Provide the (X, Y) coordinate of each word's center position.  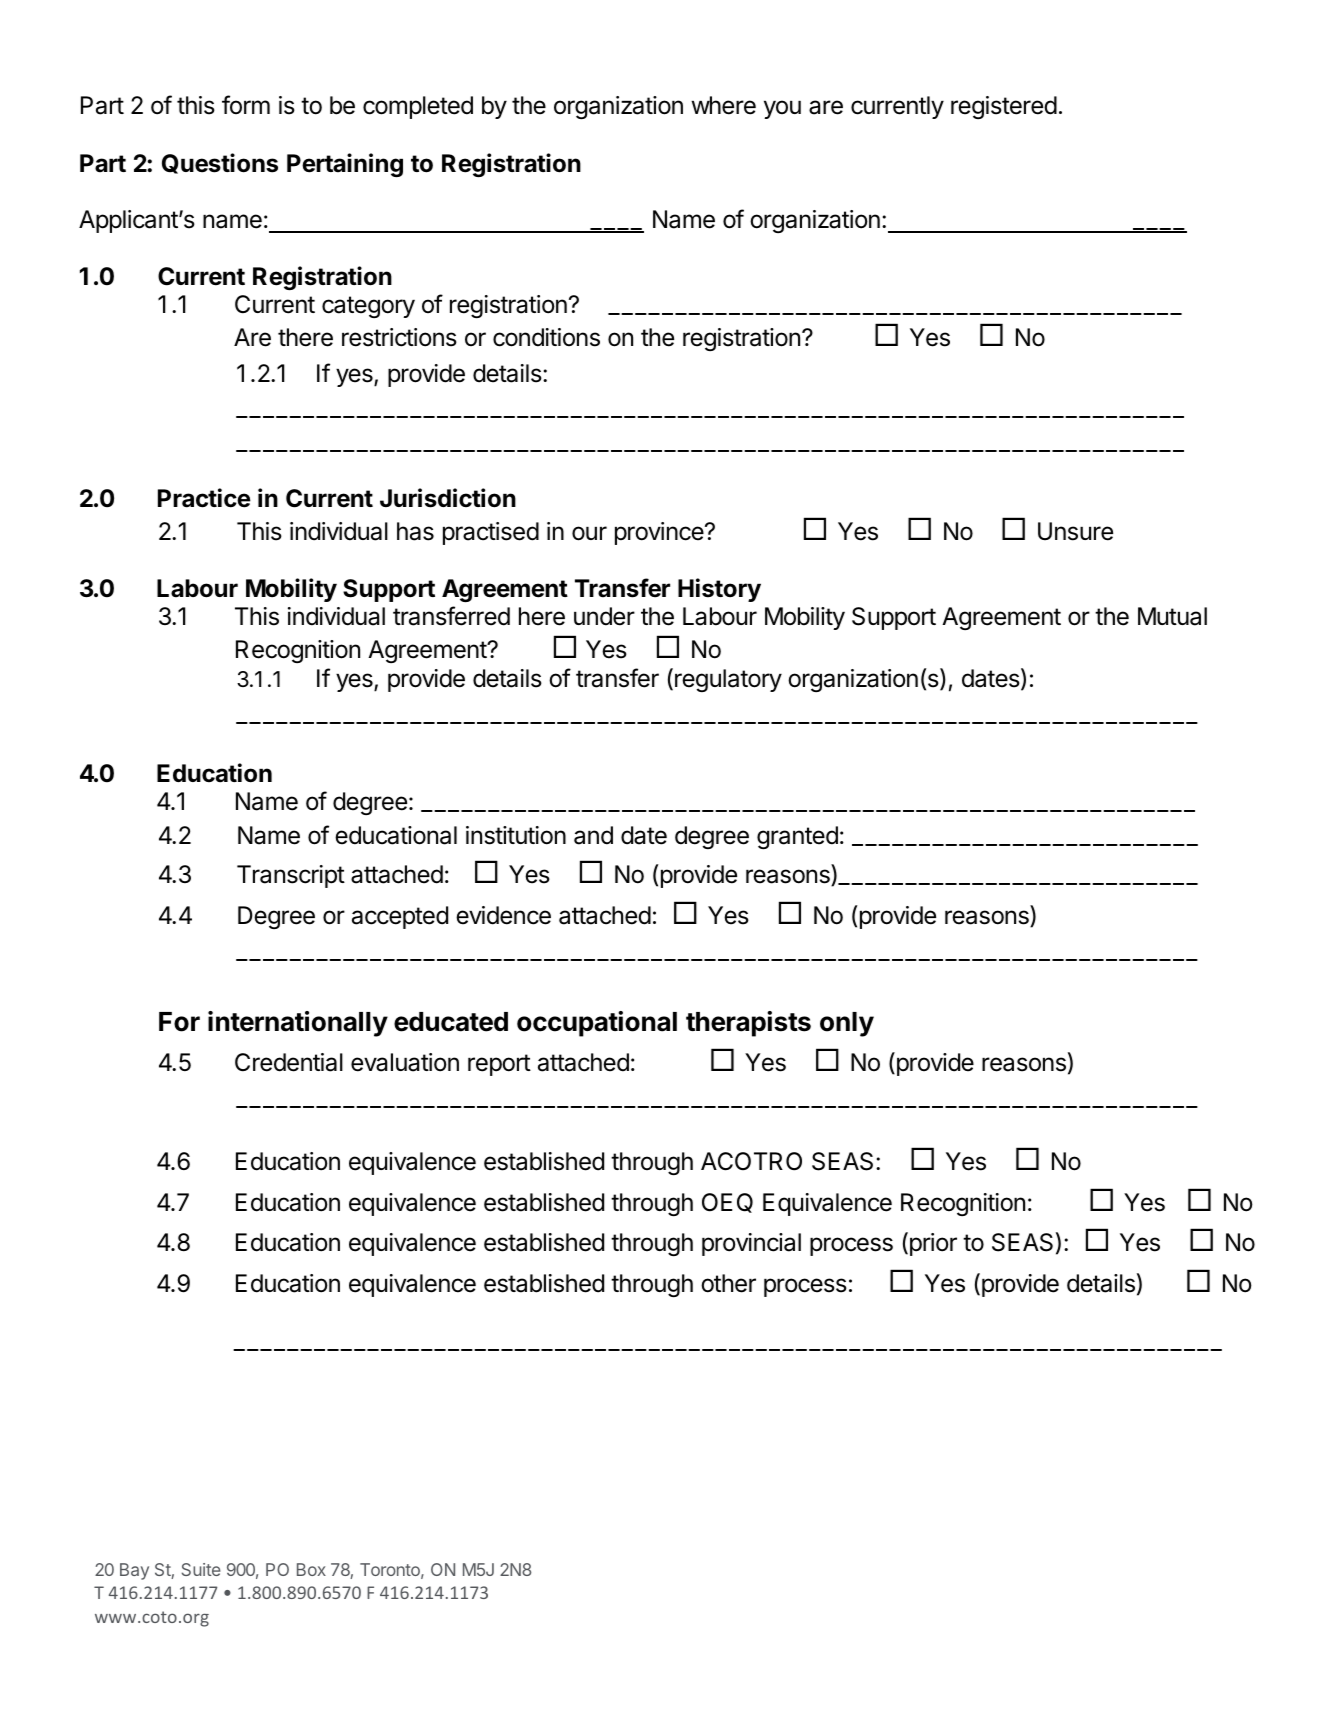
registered (1004, 107)
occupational (597, 1024)
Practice (204, 498)
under (604, 616)
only (847, 1024)
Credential (289, 1062)
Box (311, 1569)
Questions (220, 163)
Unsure (1075, 531)
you (782, 109)
